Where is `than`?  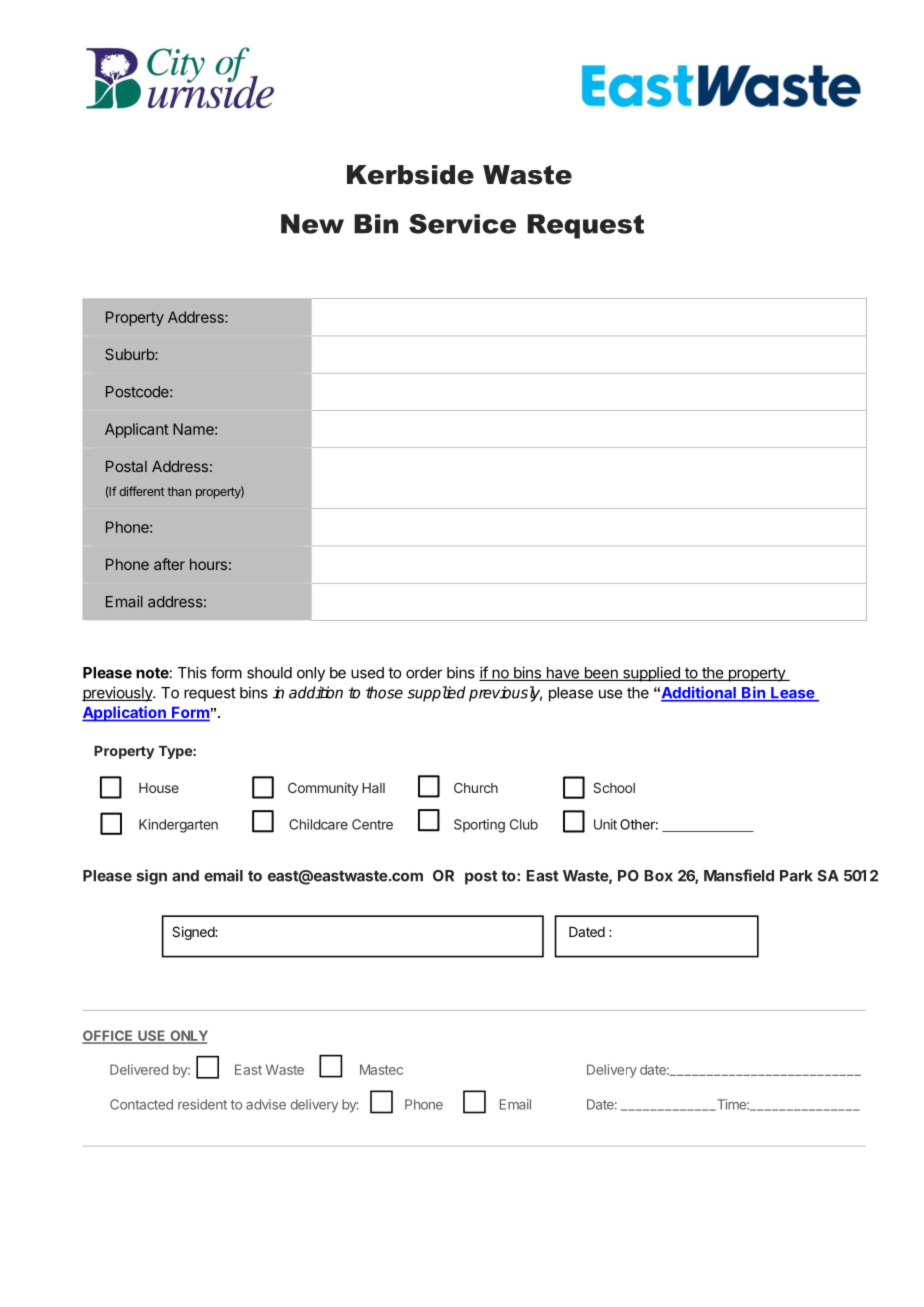 than is located at coordinates (179, 491).
